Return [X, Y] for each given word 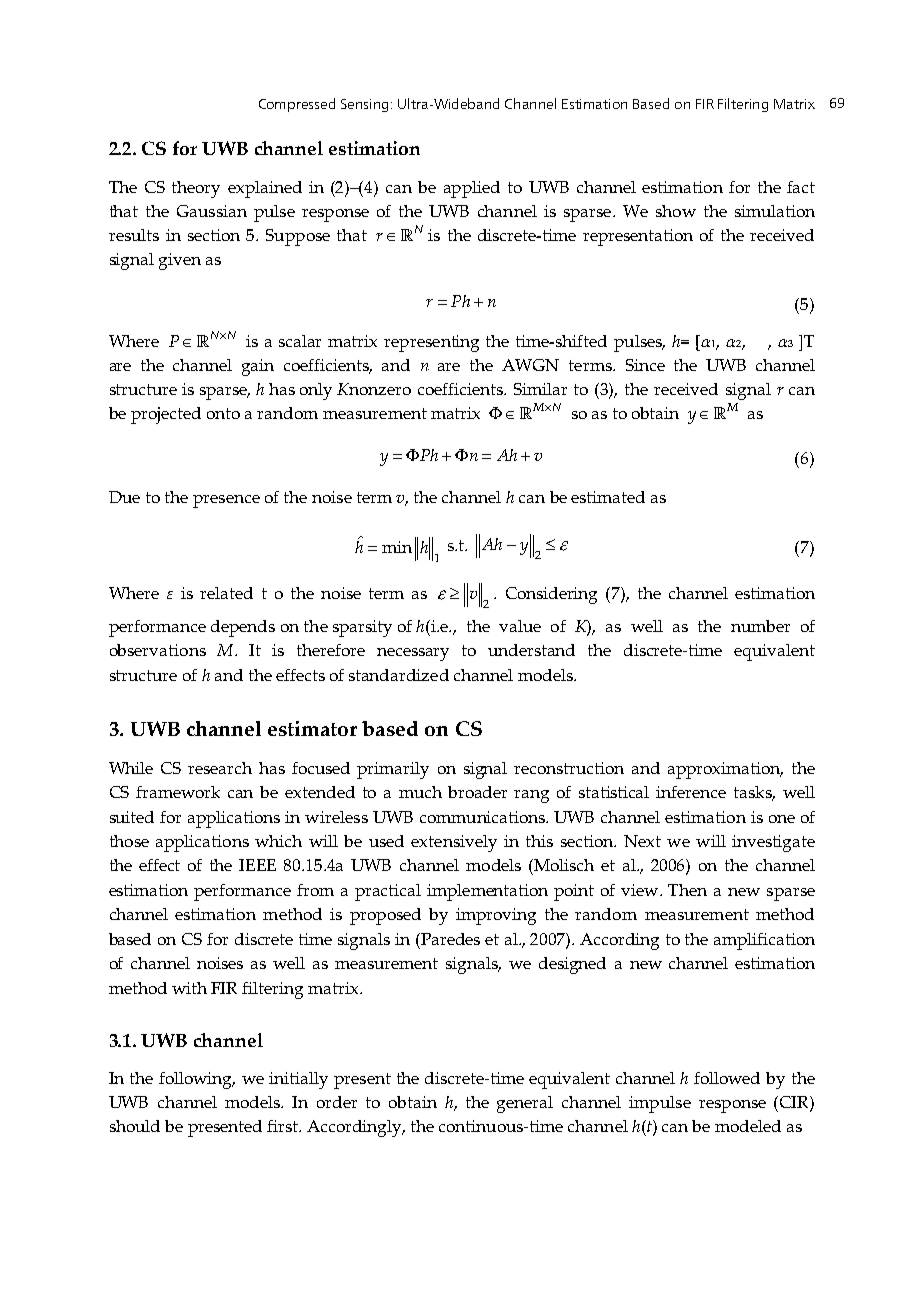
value [520, 626]
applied [472, 189]
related [226, 593]
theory [196, 189]
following [197, 1080]
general [525, 1104]
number [760, 626]
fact [801, 187]
